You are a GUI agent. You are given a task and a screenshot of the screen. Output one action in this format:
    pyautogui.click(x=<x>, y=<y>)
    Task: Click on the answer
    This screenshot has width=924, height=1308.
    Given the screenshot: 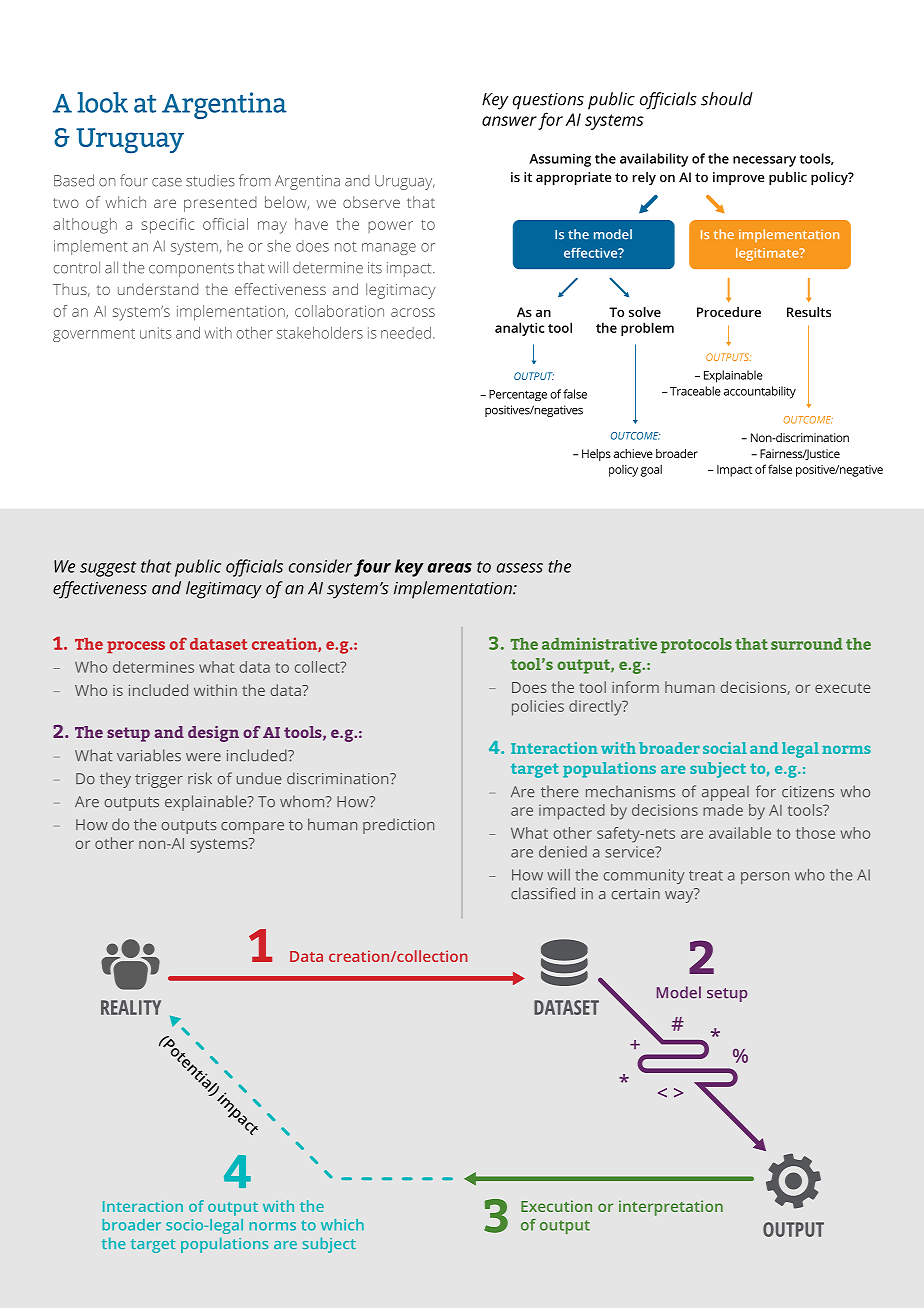 What is the action you would take?
    pyautogui.click(x=509, y=121)
